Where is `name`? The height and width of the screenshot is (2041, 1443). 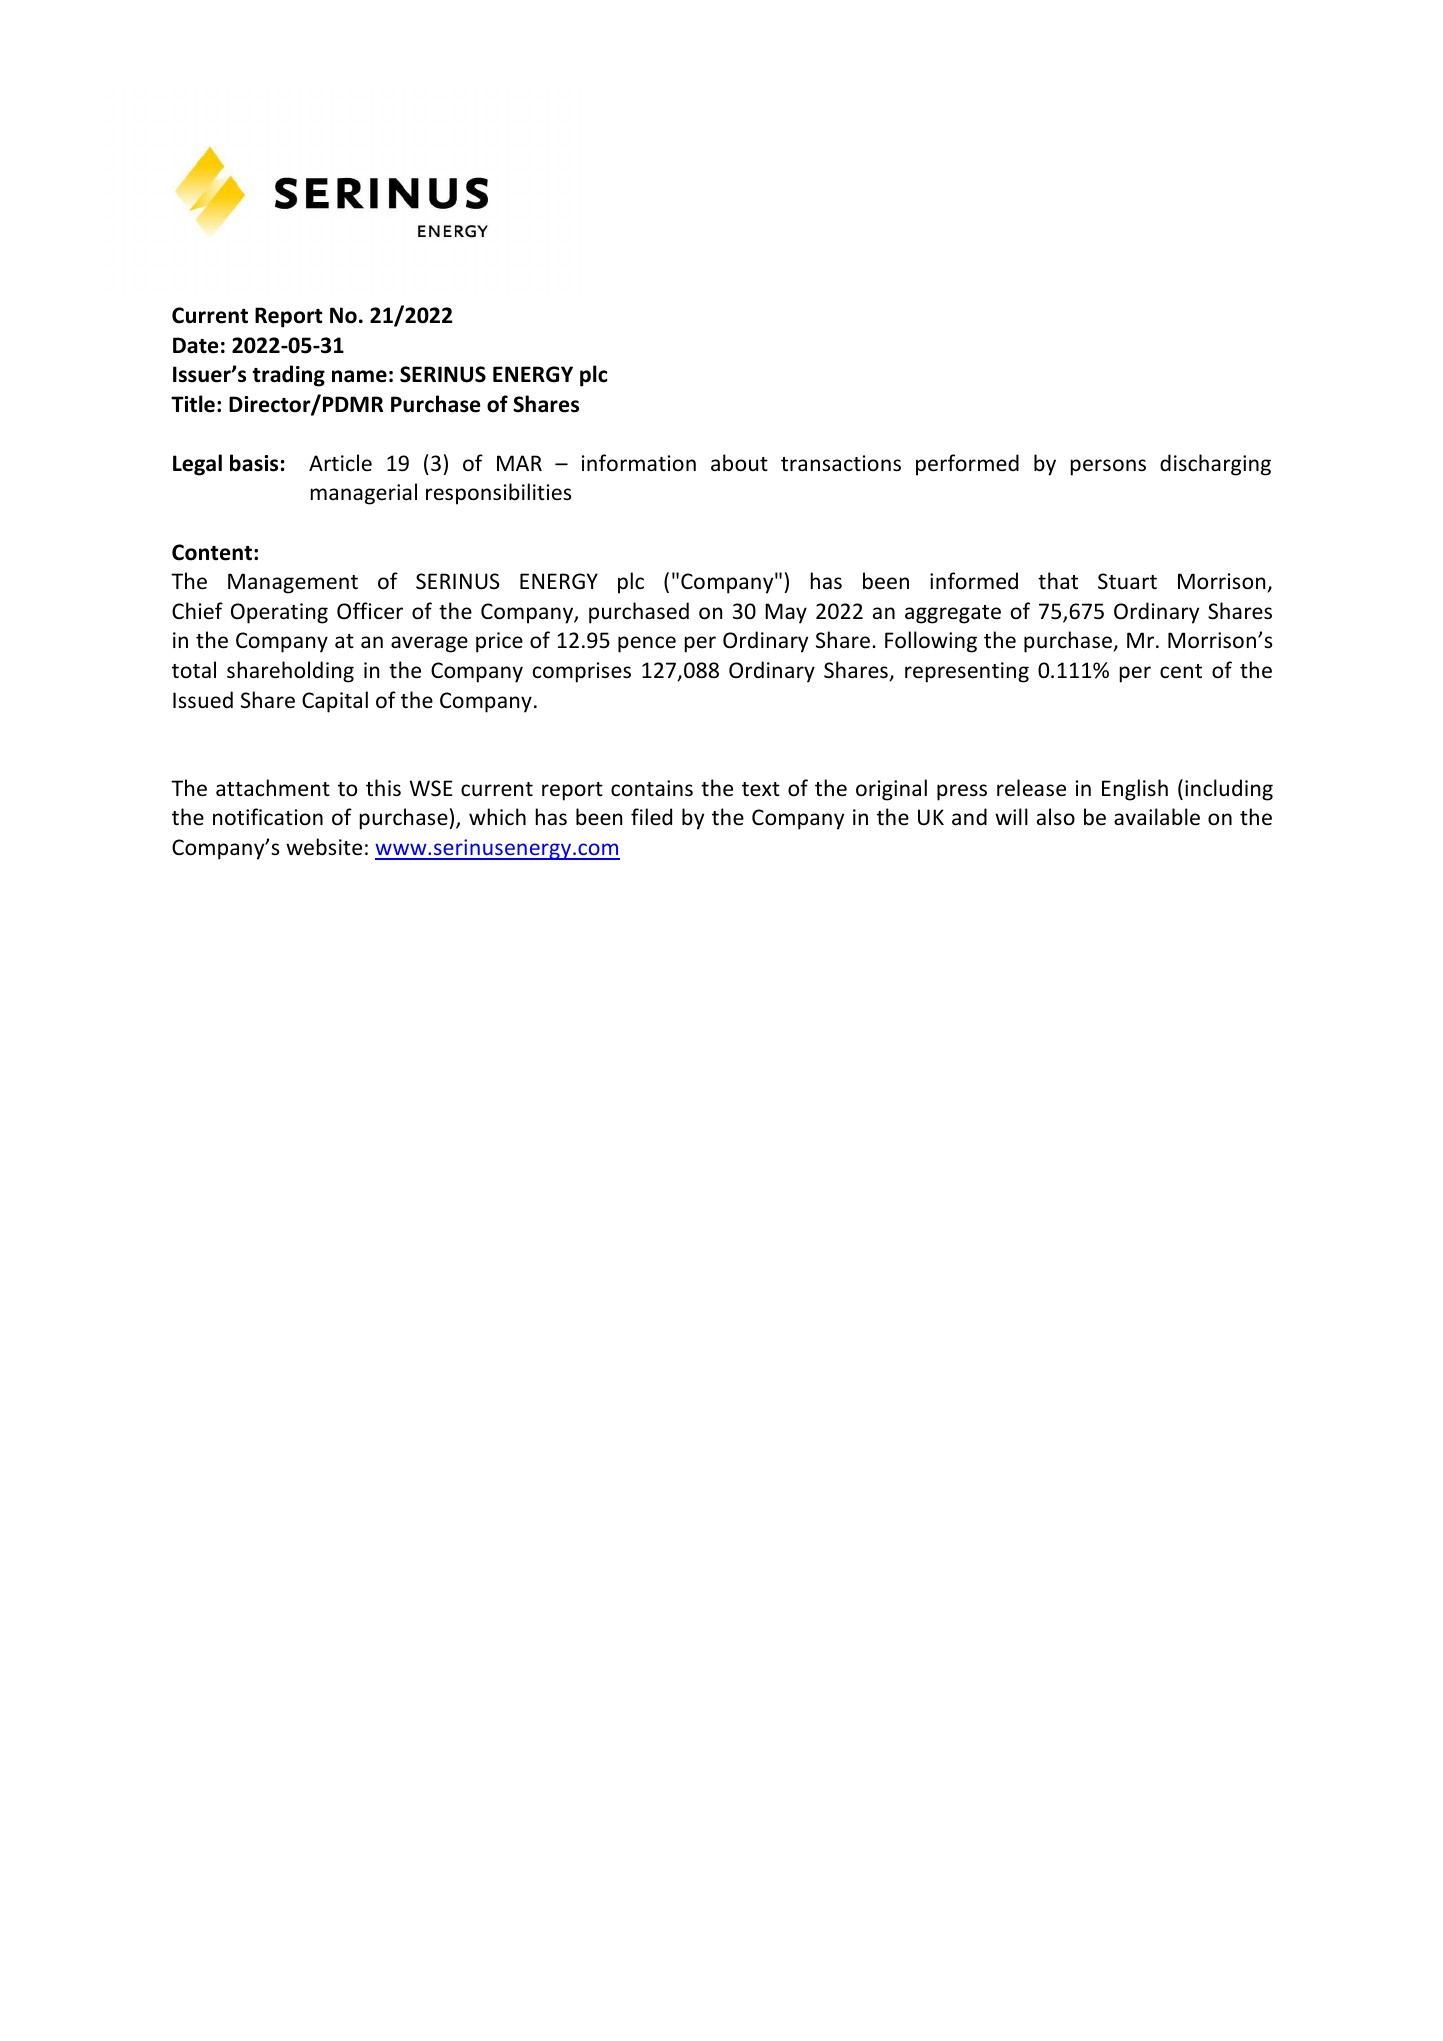
name is located at coordinates (359, 376).
